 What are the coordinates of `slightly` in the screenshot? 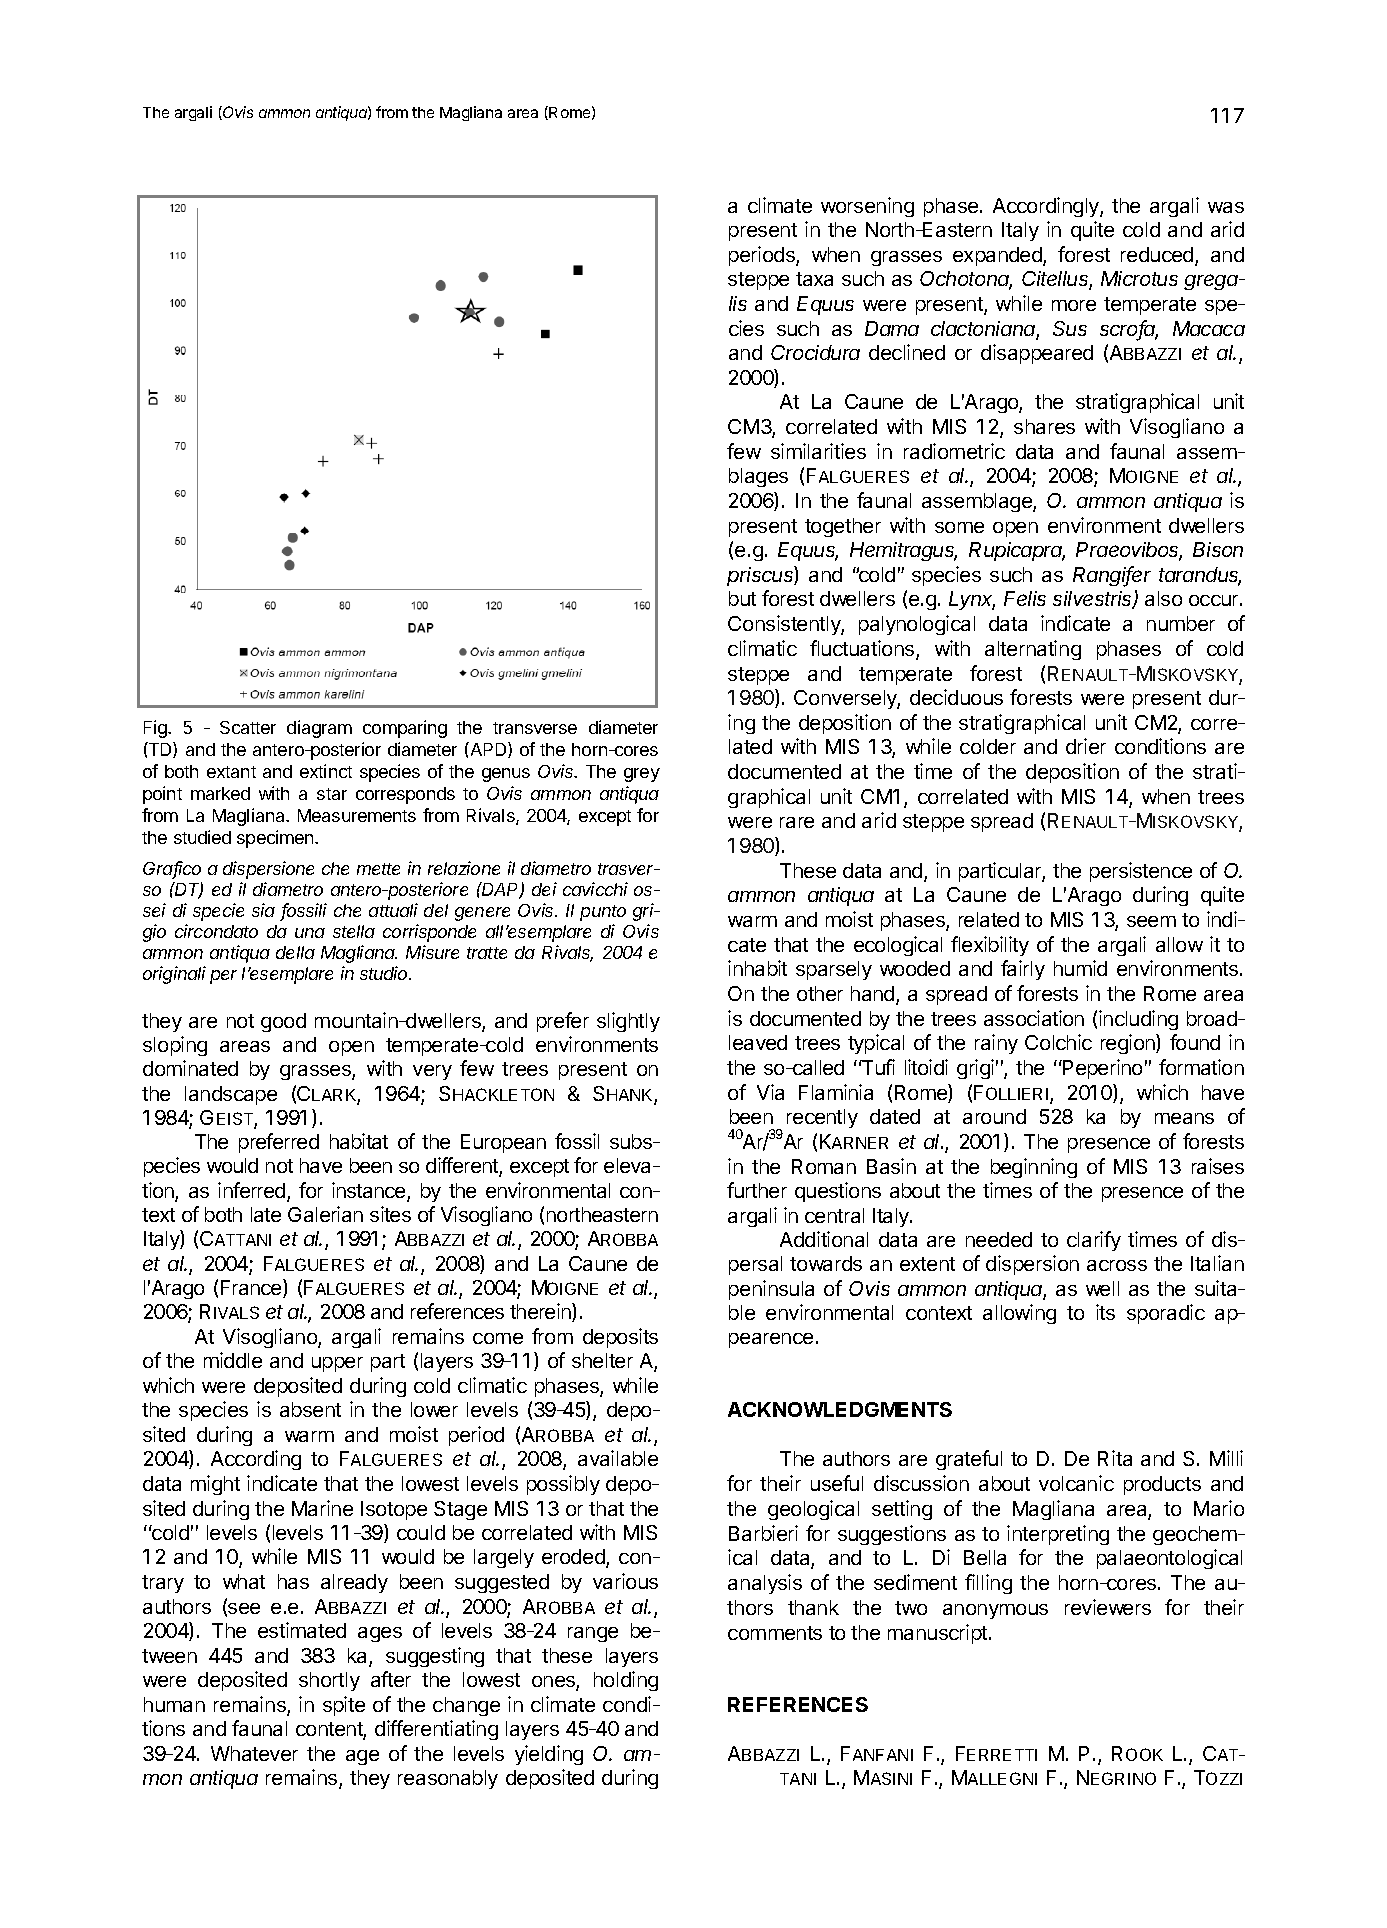 It's located at (628, 1022).
